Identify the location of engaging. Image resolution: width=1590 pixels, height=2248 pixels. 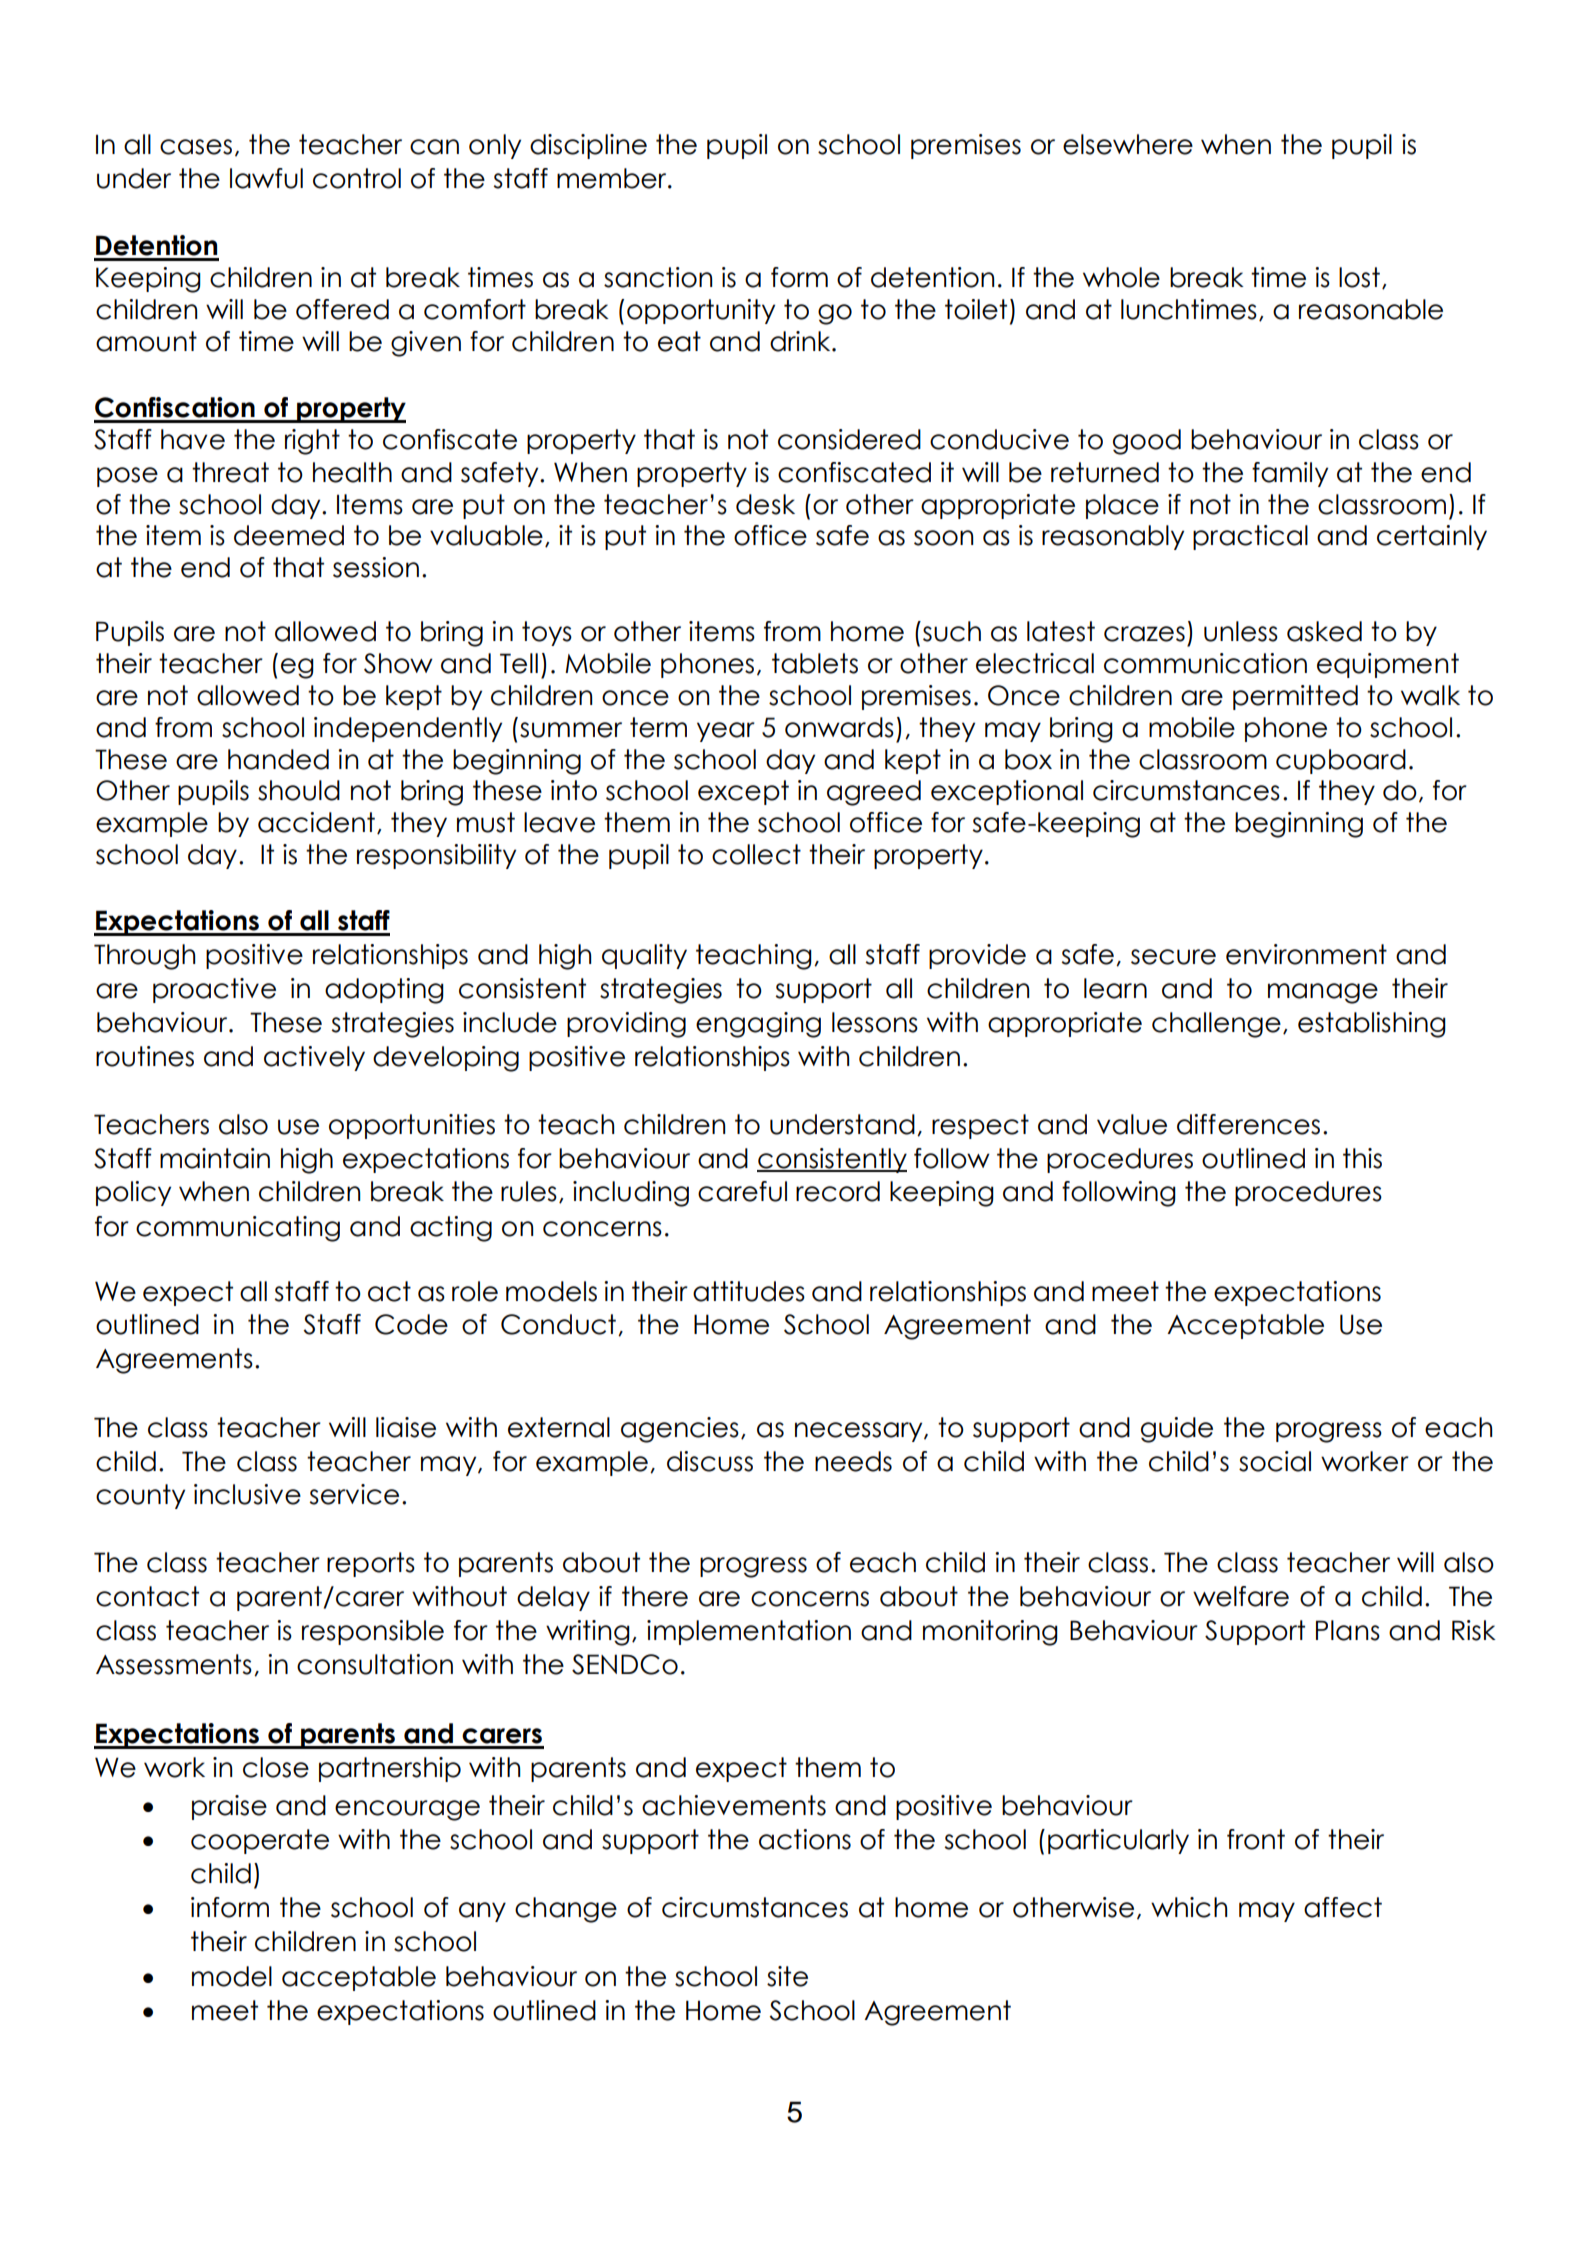
(758, 1025).
